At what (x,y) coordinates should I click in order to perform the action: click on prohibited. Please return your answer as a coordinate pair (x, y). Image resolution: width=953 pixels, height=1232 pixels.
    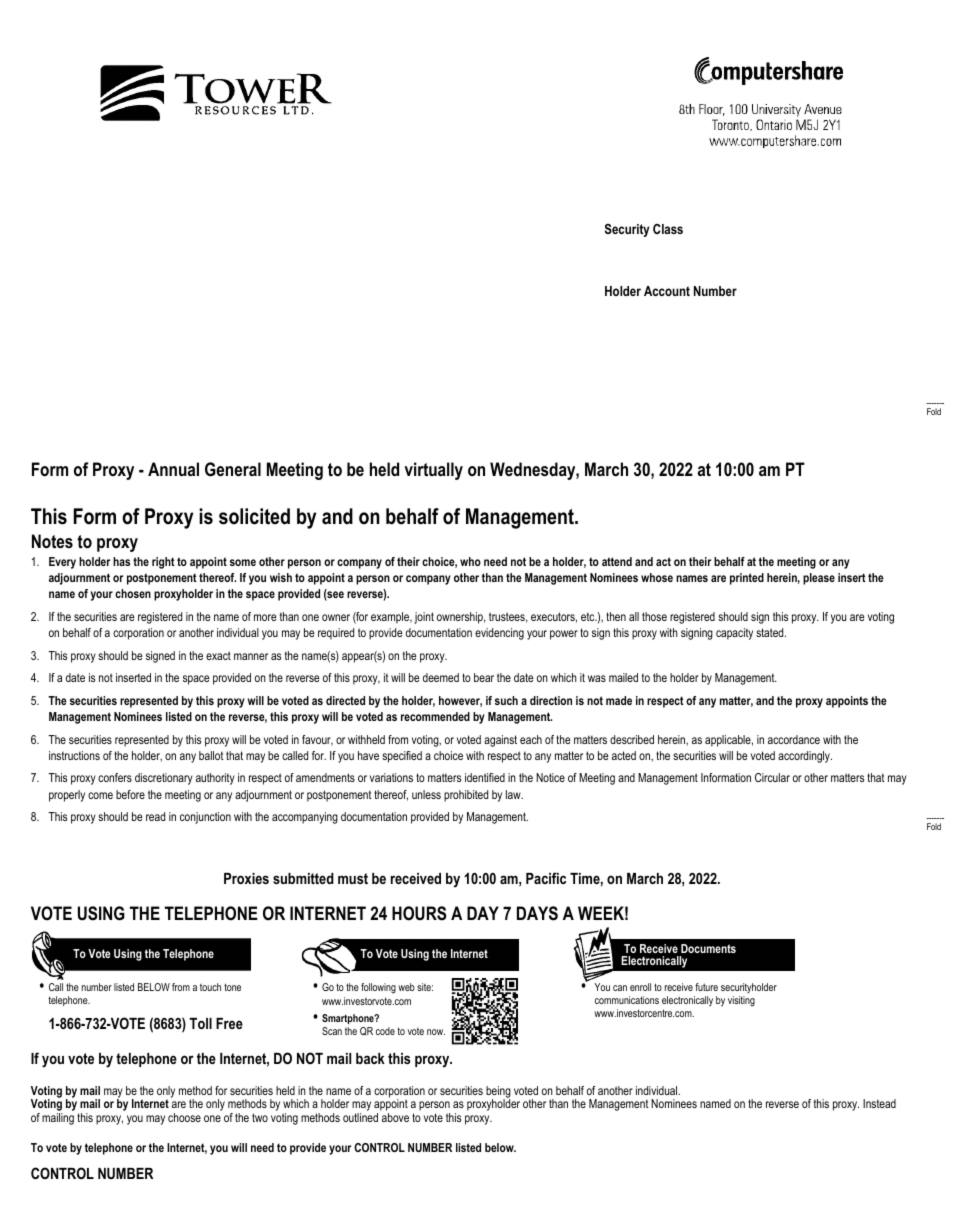
    Looking at the image, I should click on (466, 796).
